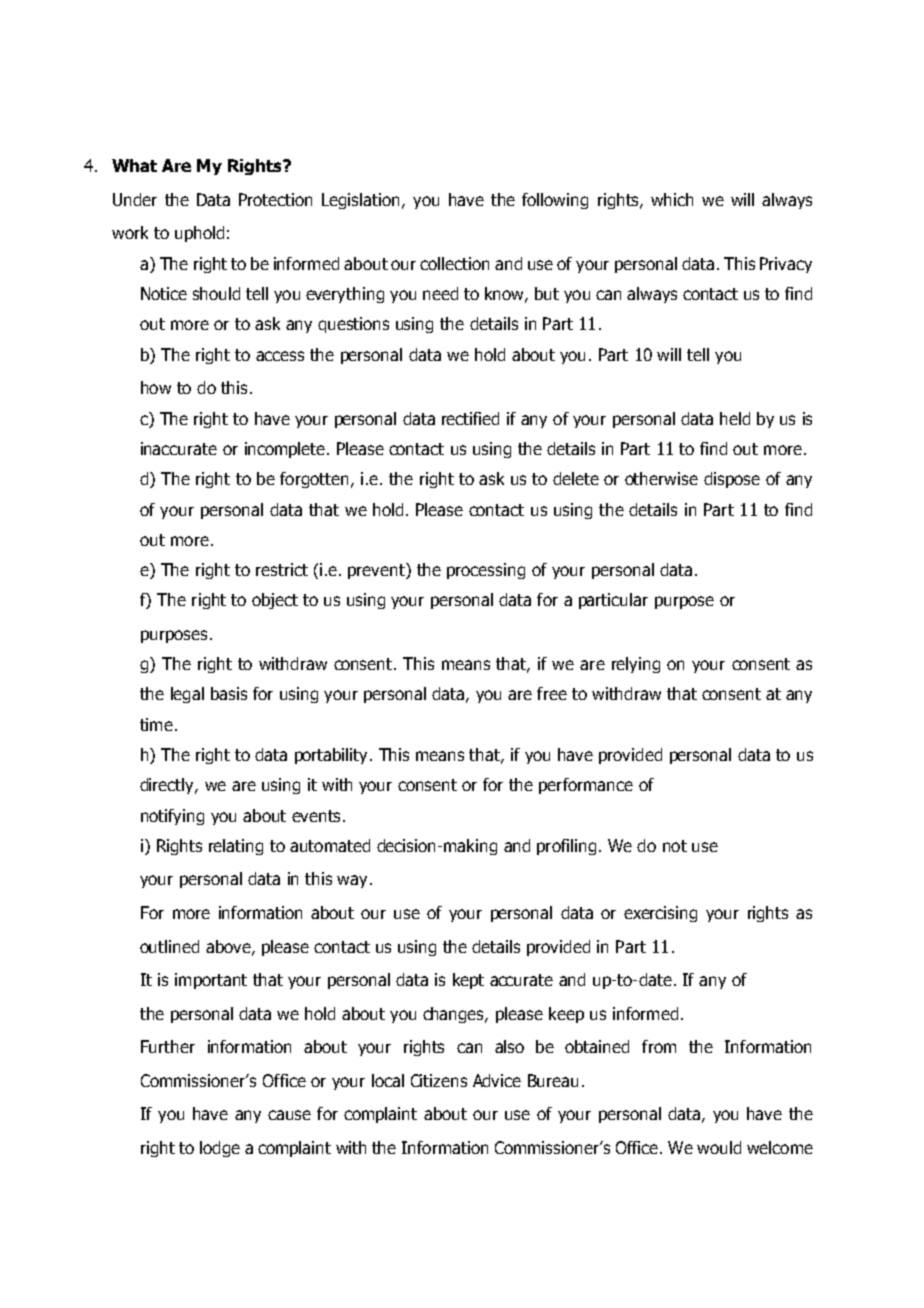 The width and height of the screenshot is (924, 1308). Describe the element at coordinates (636, 665) in the screenshot. I see `relying` at that location.
